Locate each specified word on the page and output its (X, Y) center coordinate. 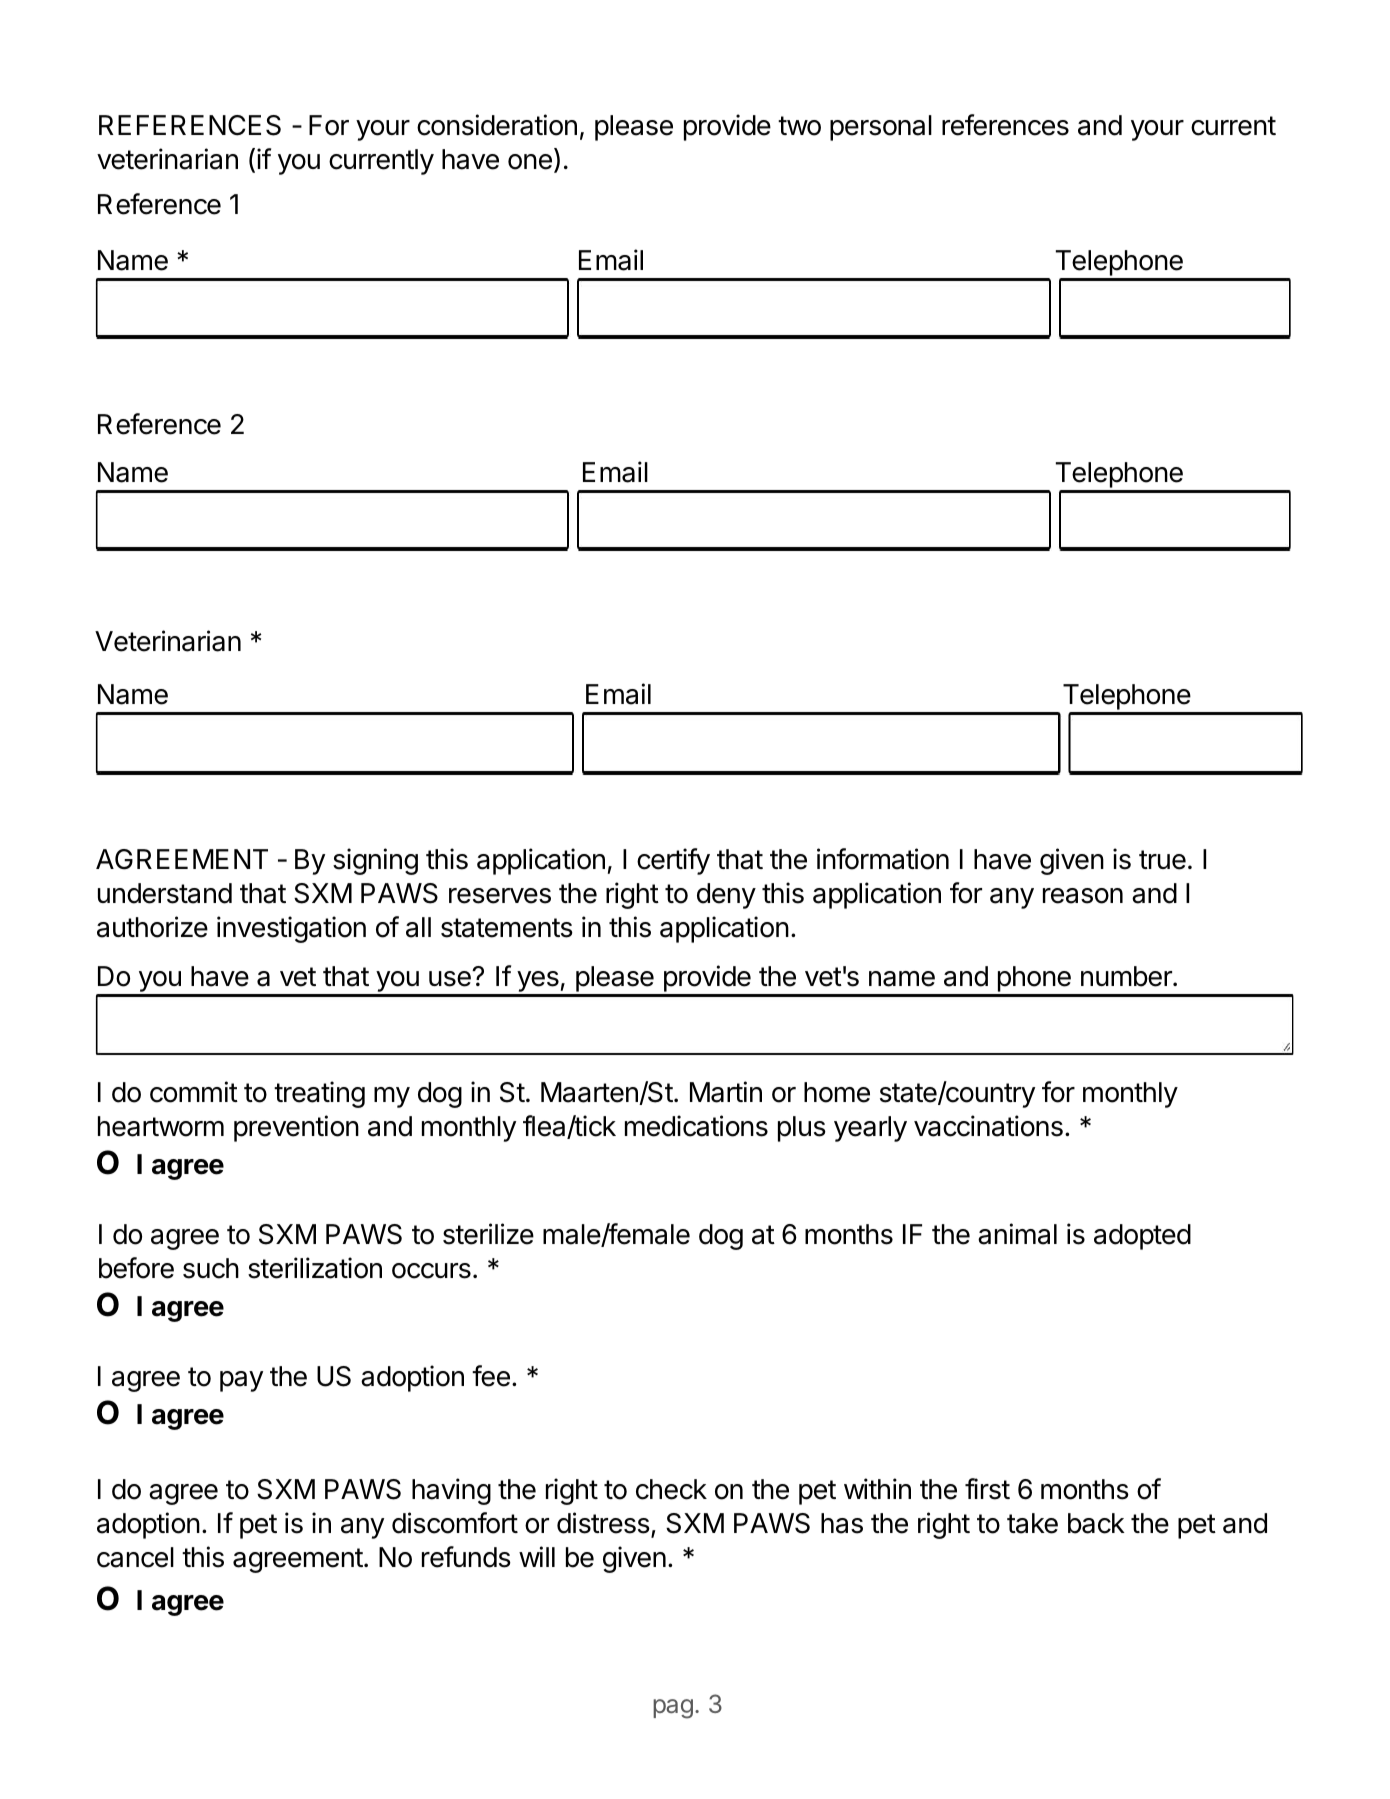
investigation (291, 929)
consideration (497, 125)
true (1162, 860)
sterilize (488, 1234)
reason (1083, 896)
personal (881, 128)
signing (375, 861)
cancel (135, 1557)
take (1032, 1523)
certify (673, 861)
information (883, 859)
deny (726, 896)
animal (1017, 1234)
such (211, 1268)
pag (673, 1709)
